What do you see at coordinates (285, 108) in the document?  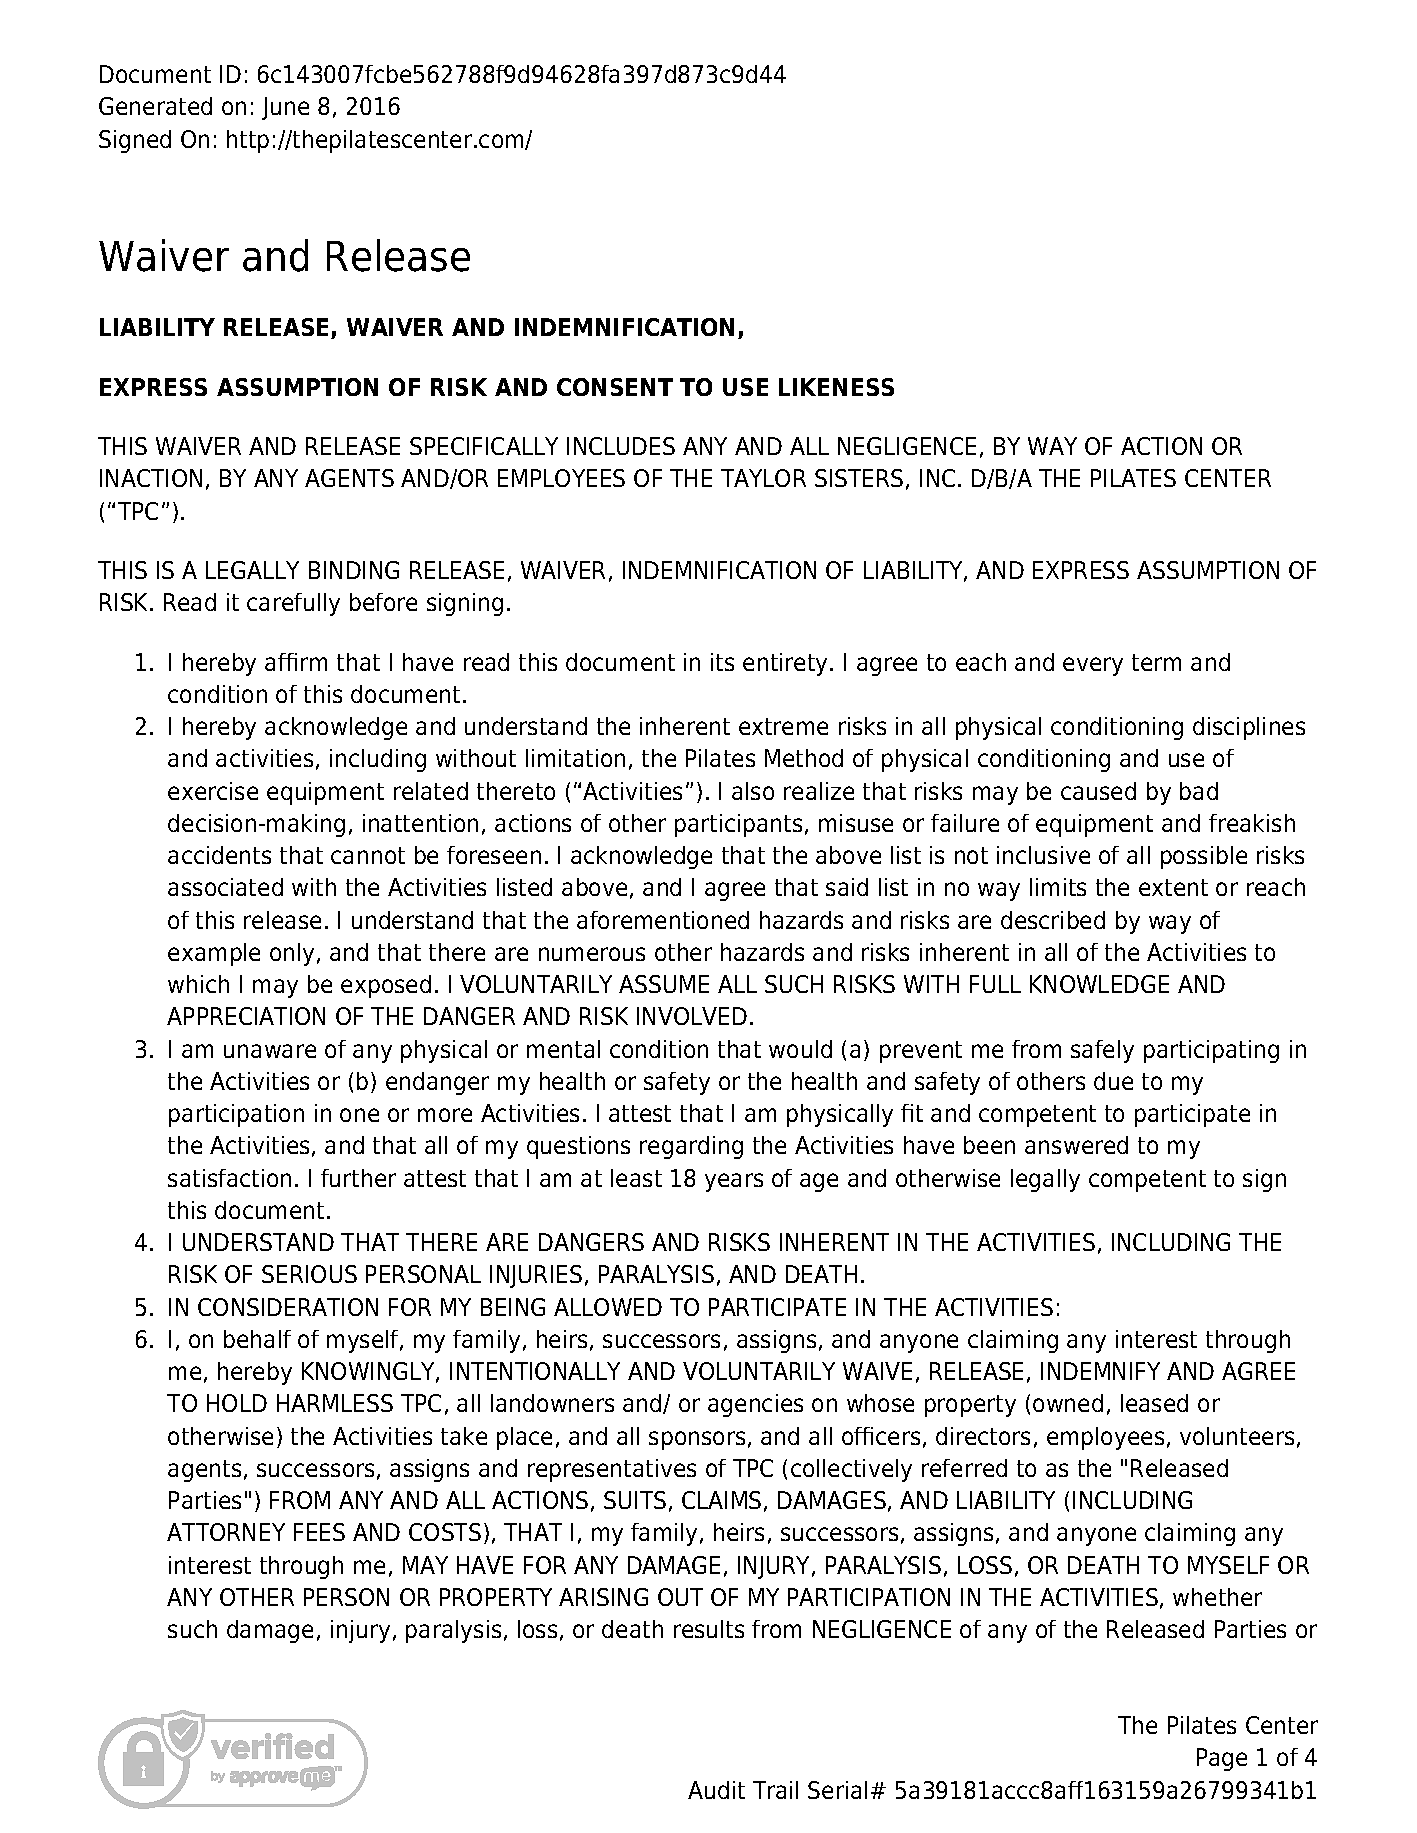 I see `June` at bounding box center [285, 108].
